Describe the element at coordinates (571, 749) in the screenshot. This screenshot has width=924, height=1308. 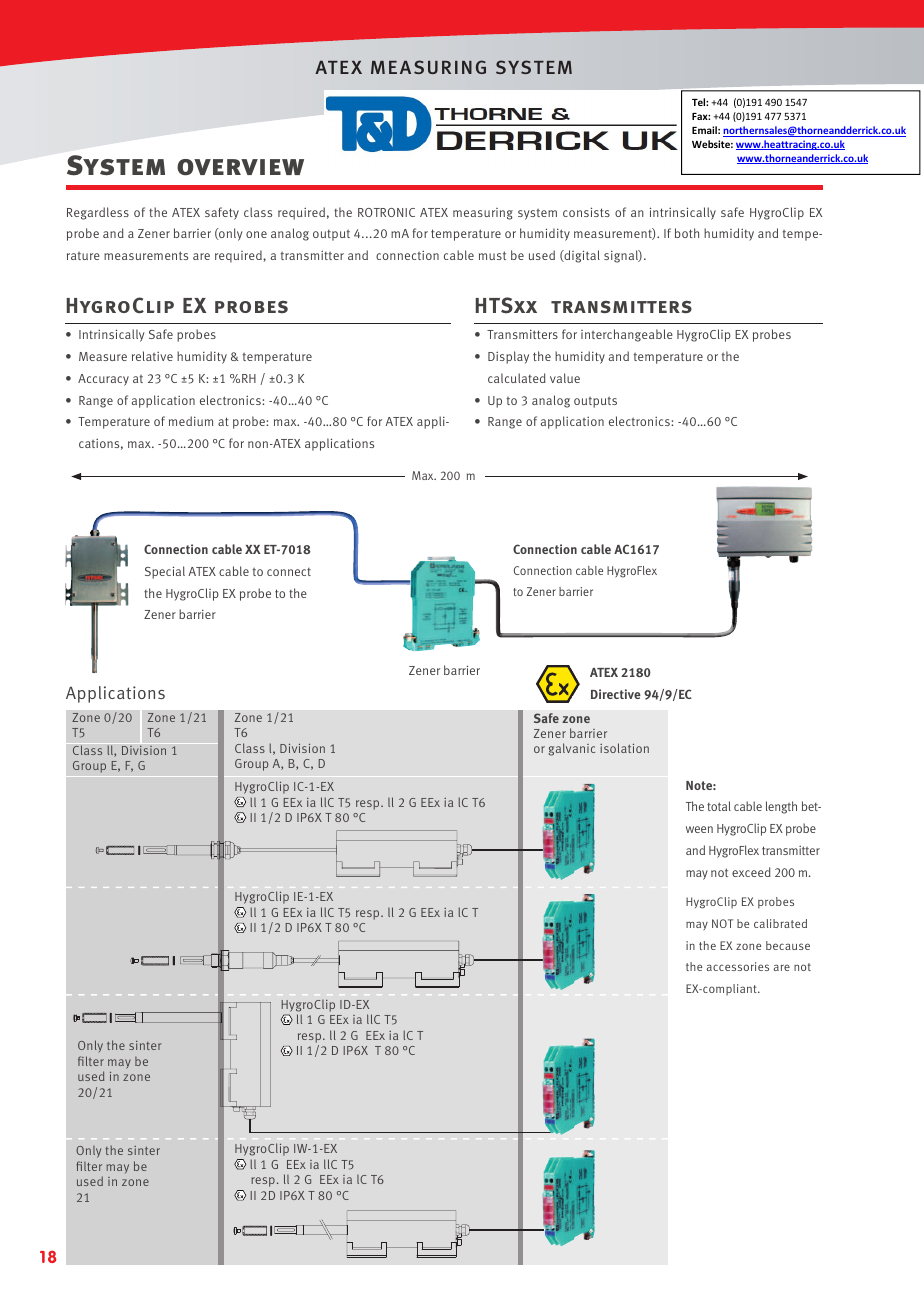
I see `galvanic` at that location.
